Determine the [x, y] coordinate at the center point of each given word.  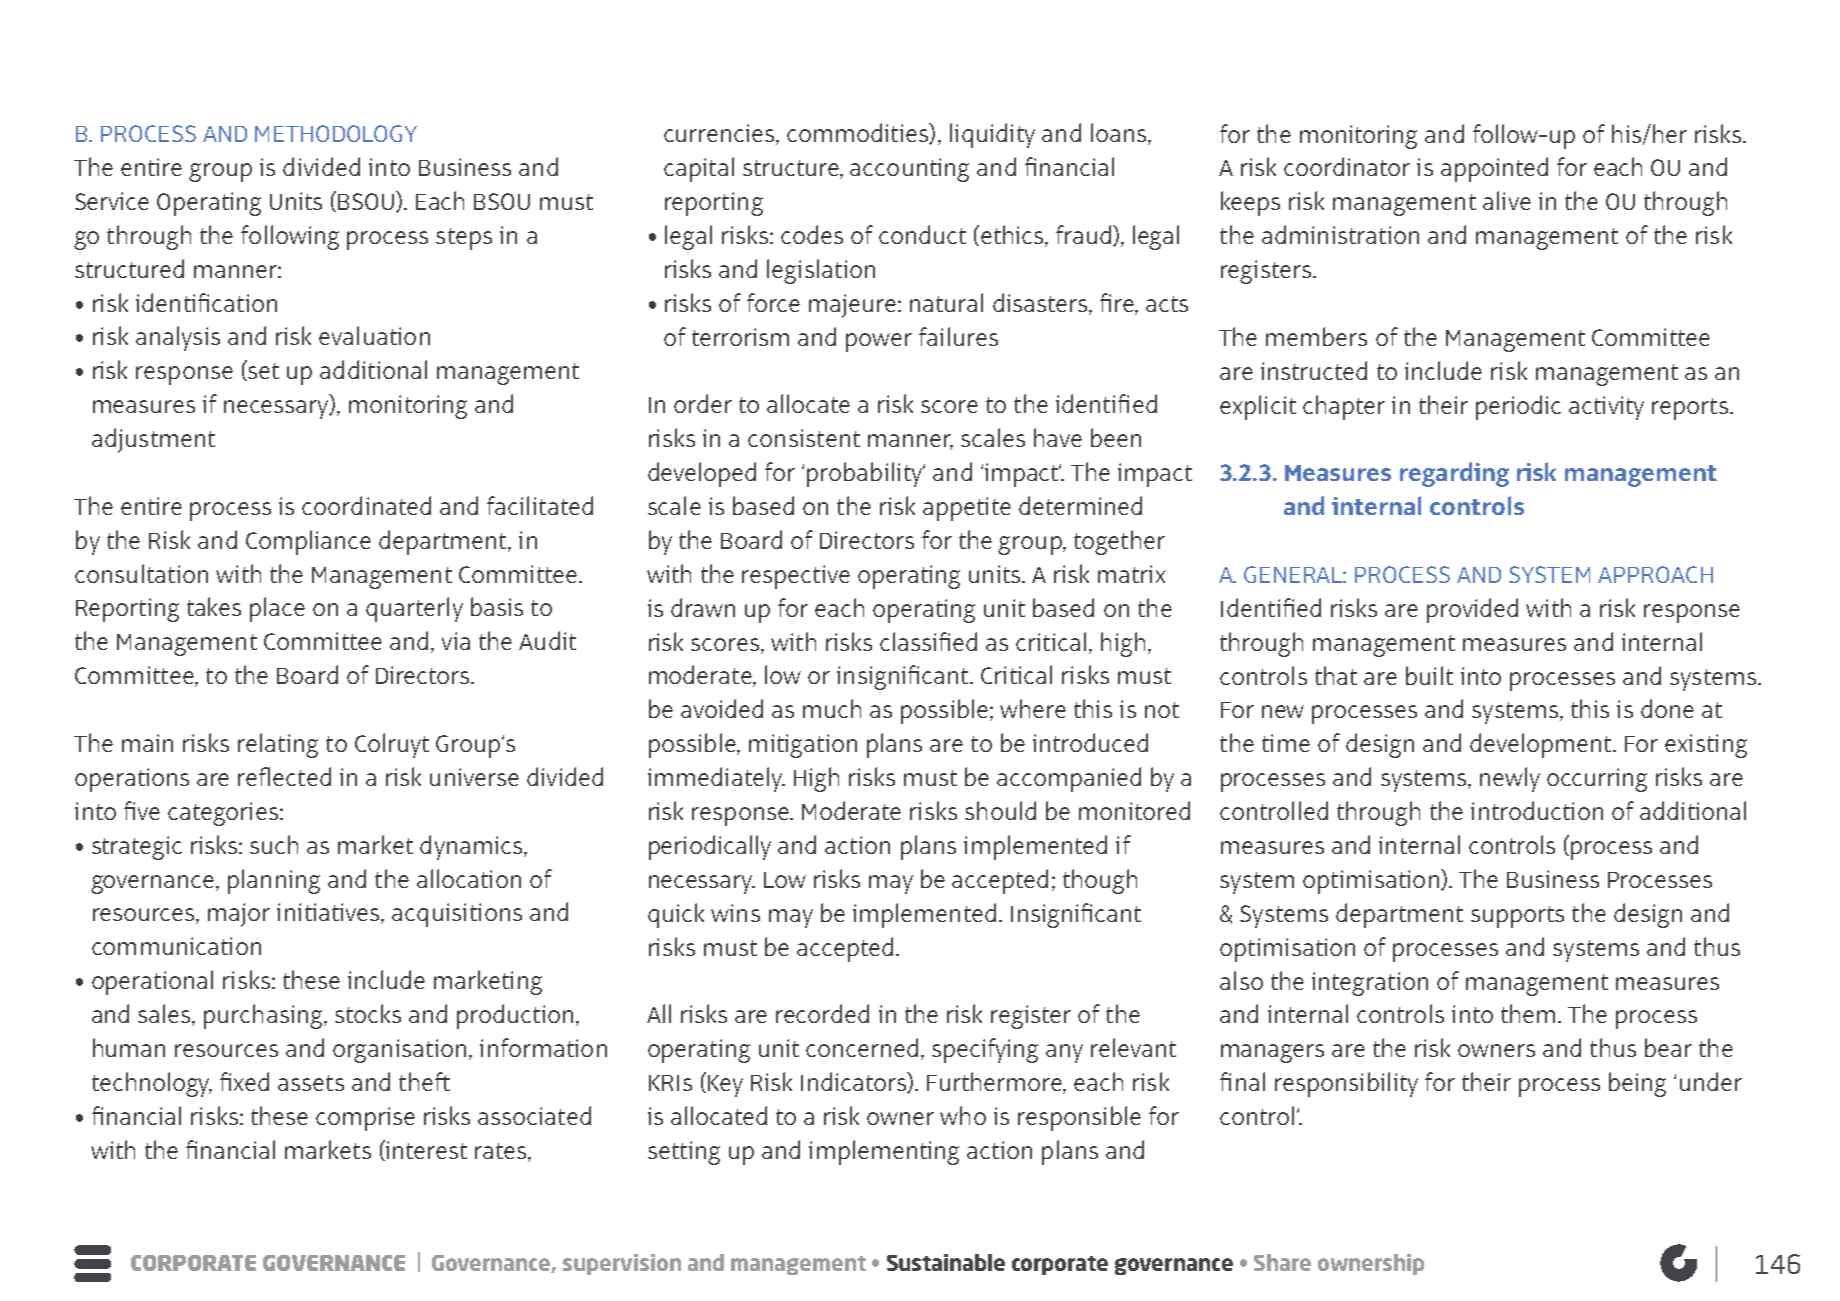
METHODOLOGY [336, 133]
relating [278, 745]
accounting [909, 170]
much [832, 708]
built [1429, 675]
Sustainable [946, 1262]
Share [1282, 1262]
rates [502, 1151]
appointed [1494, 169]
